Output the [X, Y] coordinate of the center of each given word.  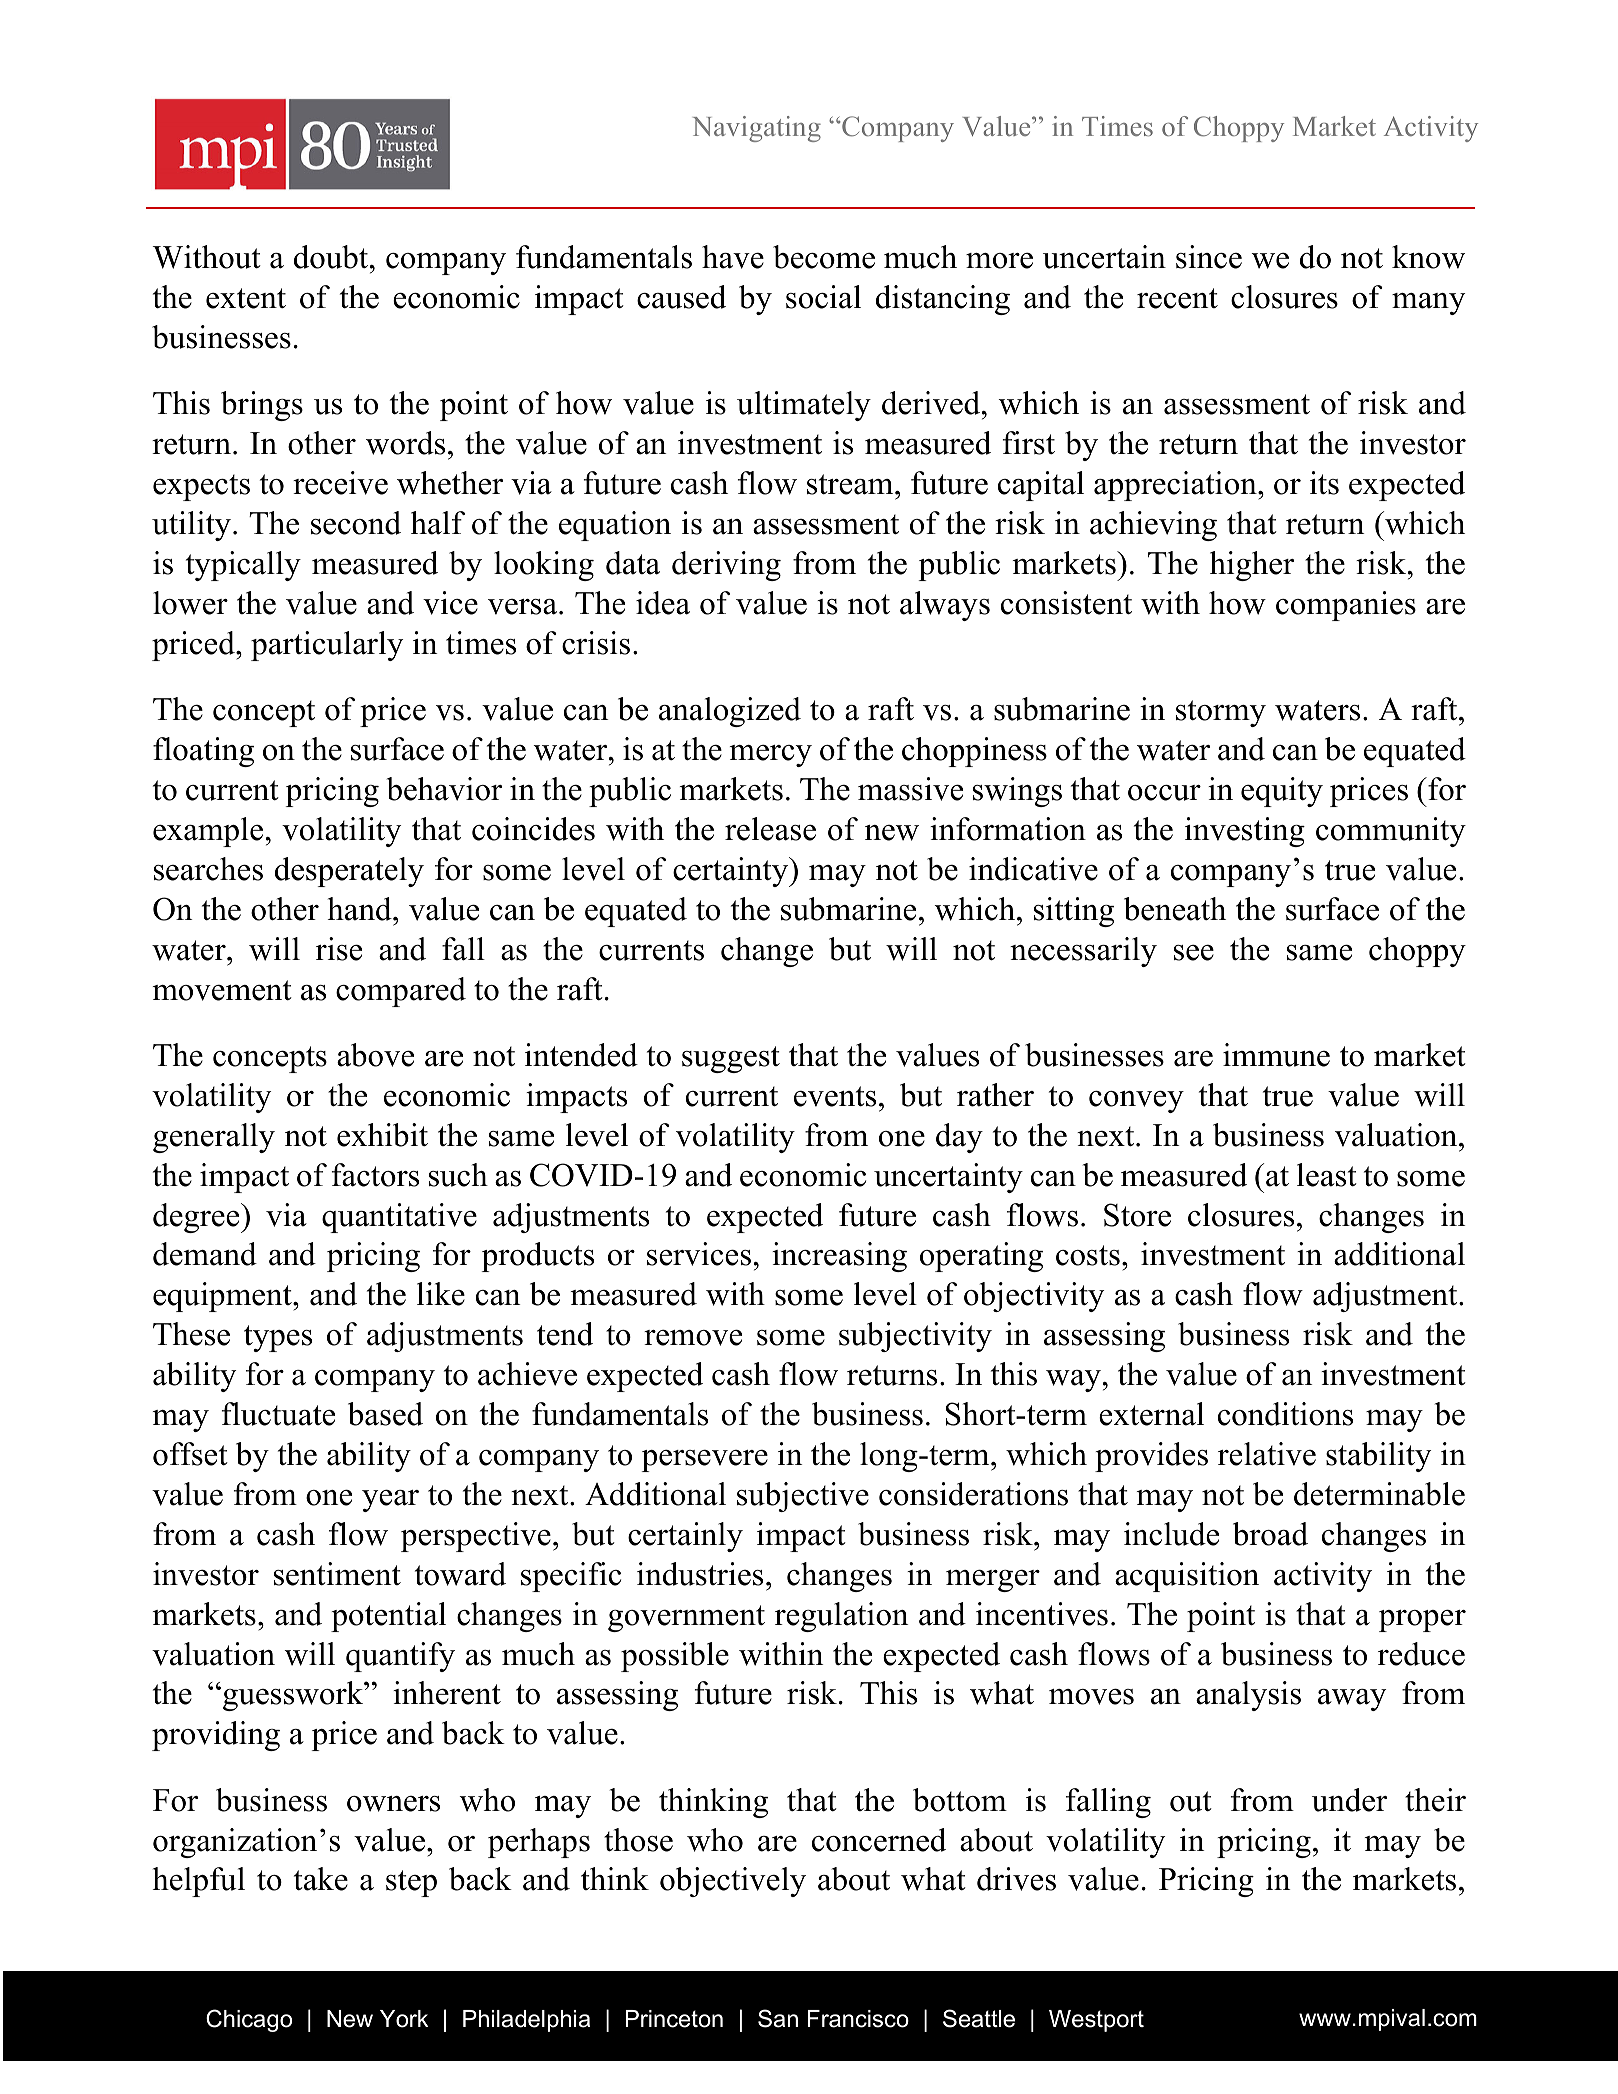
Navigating [757, 129]
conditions [1285, 1414]
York [404, 2019]
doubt [332, 257]
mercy [770, 756]
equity [1282, 792]
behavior [444, 789]
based [385, 1414]
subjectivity [915, 1337]
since [1209, 257]
